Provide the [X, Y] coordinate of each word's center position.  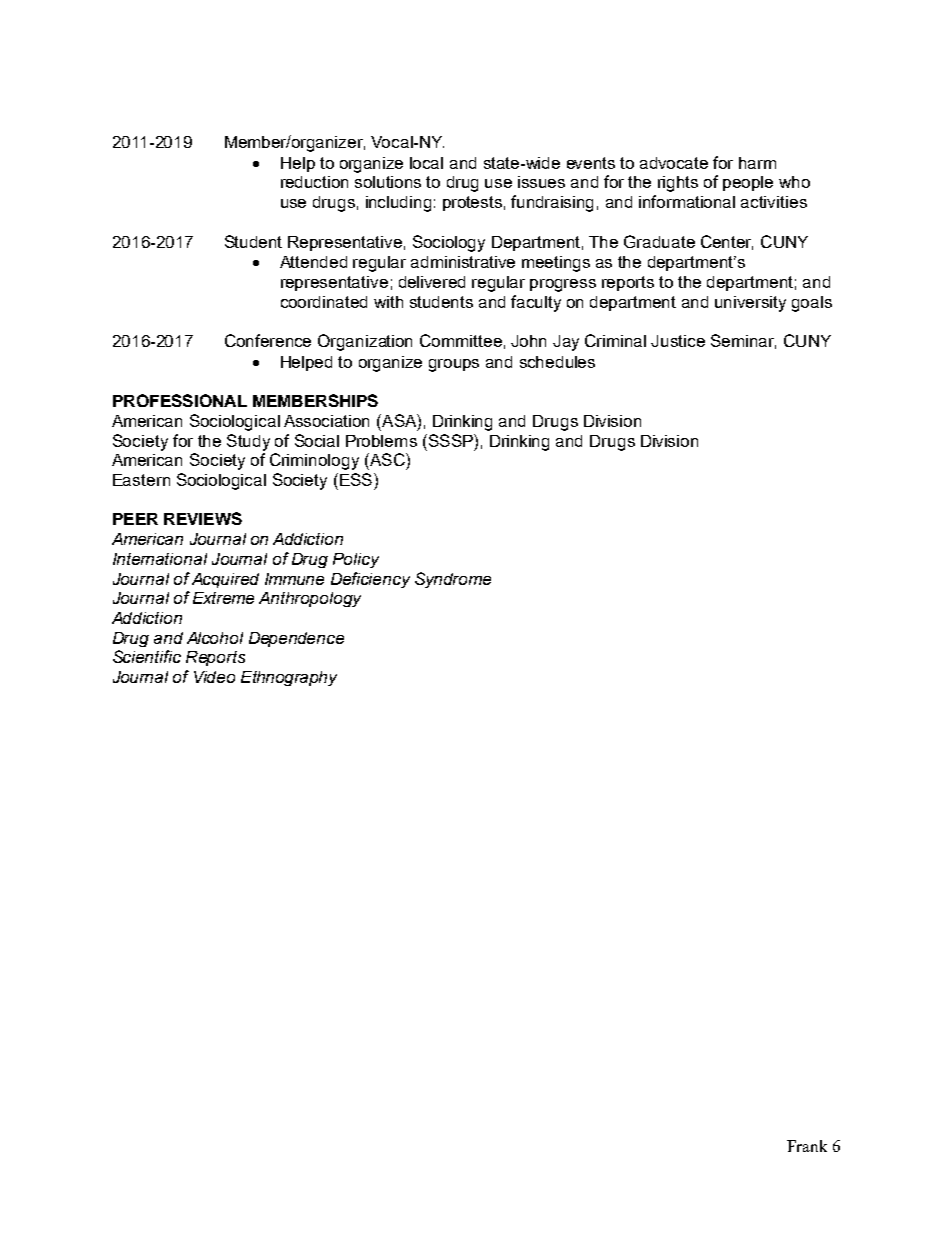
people [748, 183]
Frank [807, 1146]
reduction [314, 182]
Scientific [147, 656]
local [426, 163]
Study [248, 442]
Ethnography [289, 678]
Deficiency [370, 580]
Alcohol [215, 638]
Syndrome [453, 580]
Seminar [743, 341]
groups [454, 365]
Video [214, 677]
